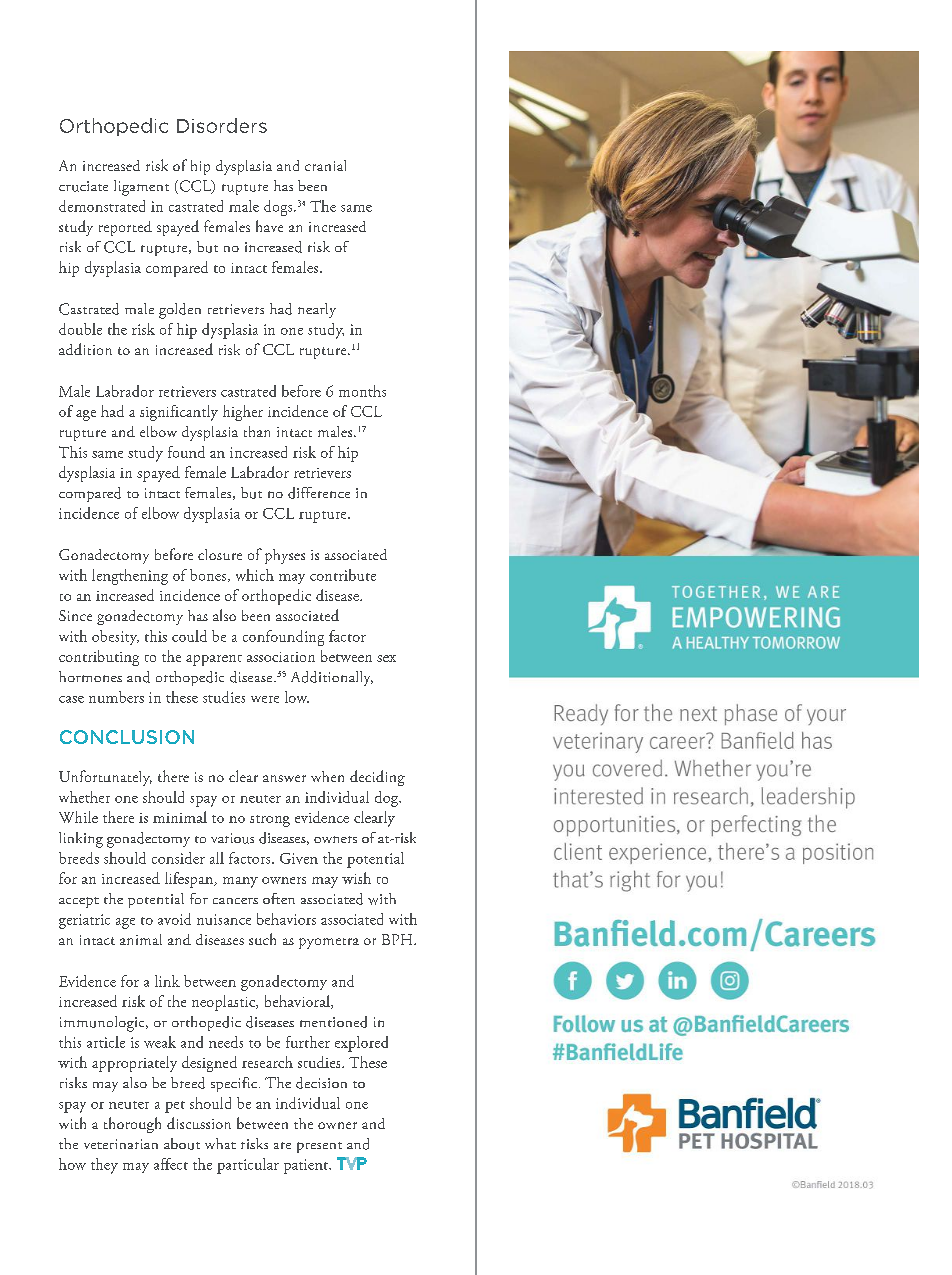 This page has width=952, height=1275. Describe the element at coordinates (325, 165) in the page. I see `cranial` at that location.
